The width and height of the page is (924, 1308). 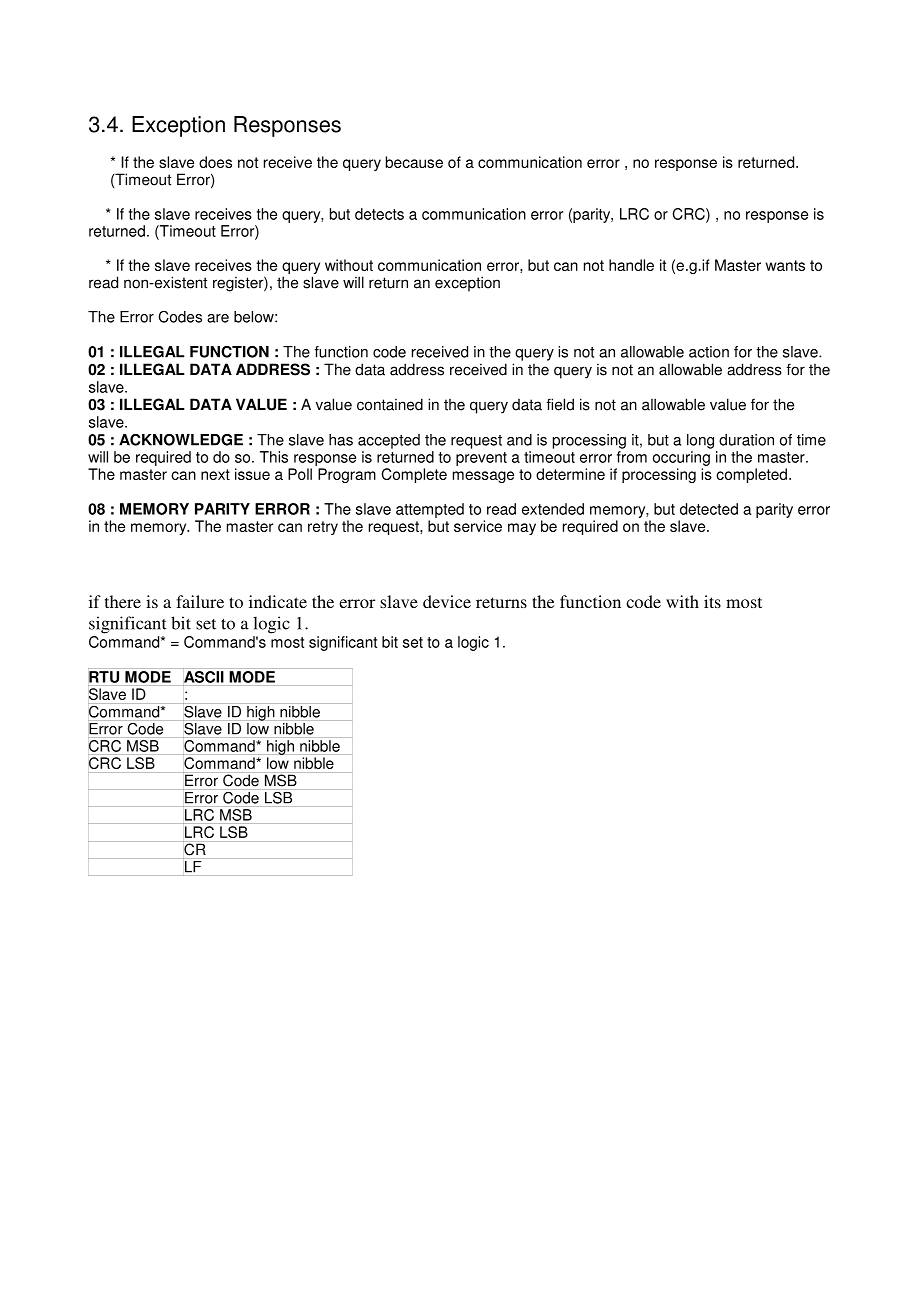 What do you see at coordinates (181, 440) in the page?
I see `ACKNOWLEDGE` at bounding box center [181, 440].
